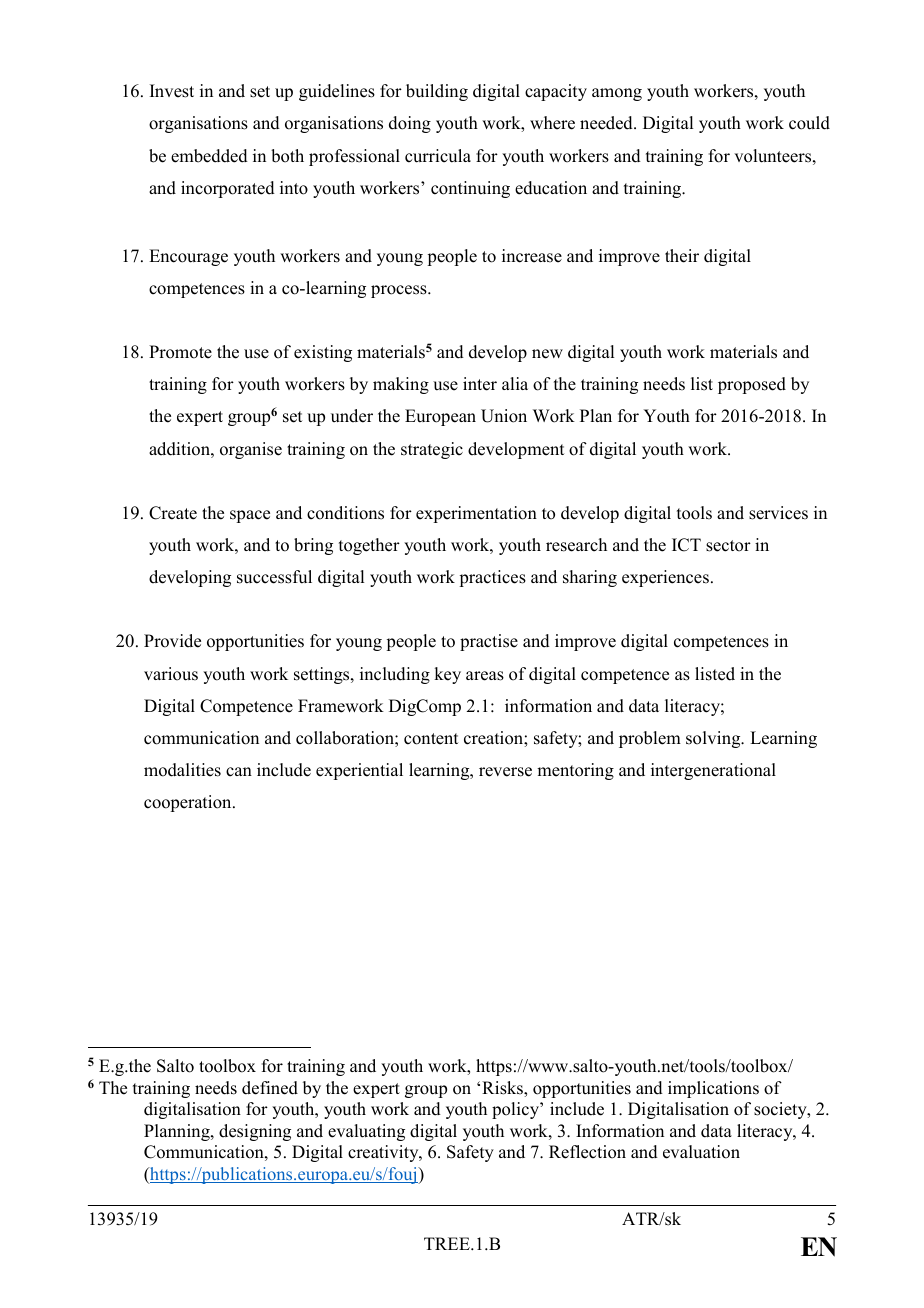  What do you see at coordinates (274, 577) in the document?
I see `successful` at bounding box center [274, 577].
